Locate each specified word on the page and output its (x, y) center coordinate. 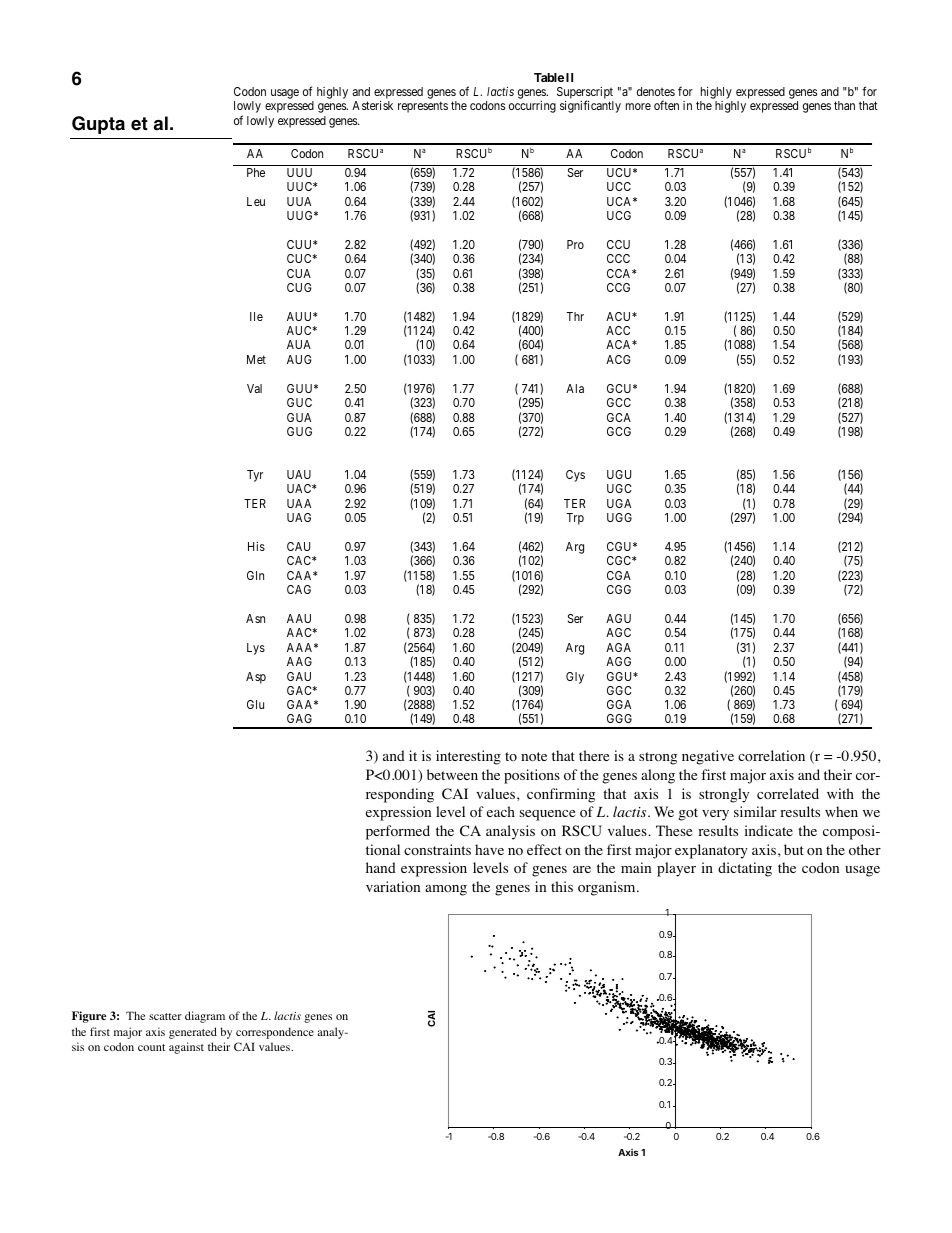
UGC (619, 488)
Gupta (98, 125)
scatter (165, 1016)
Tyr (255, 476)
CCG (618, 287)
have (489, 849)
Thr (575, 316)
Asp (256, 678)
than (844, 105)
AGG (618, 661)
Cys (575, 476)
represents (423, 107)
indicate (769, 830)
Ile (256, 316)
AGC (618, 632)
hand (381, 867)
